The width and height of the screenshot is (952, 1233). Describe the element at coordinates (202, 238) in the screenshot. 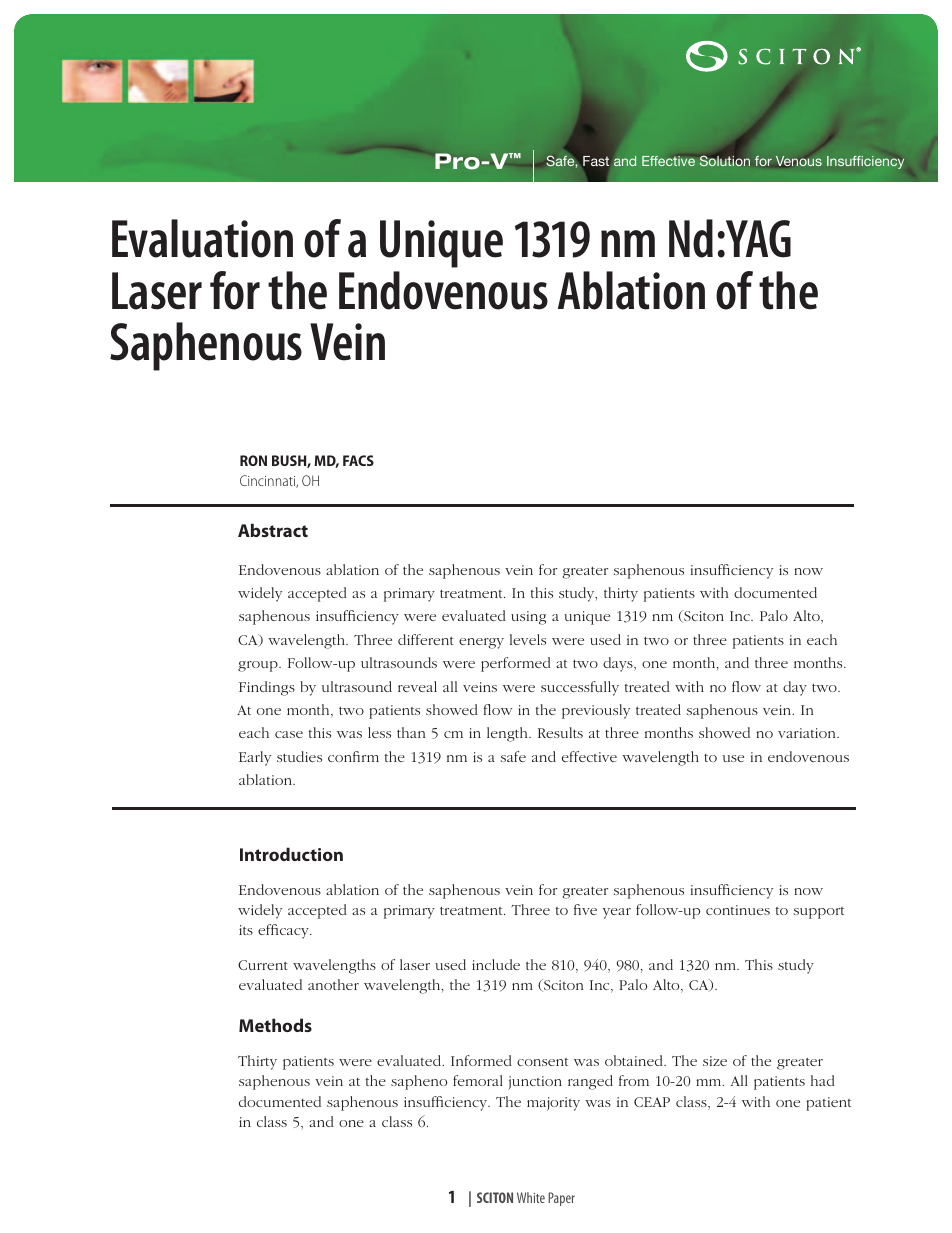

I see `Evaluation` at that location.
